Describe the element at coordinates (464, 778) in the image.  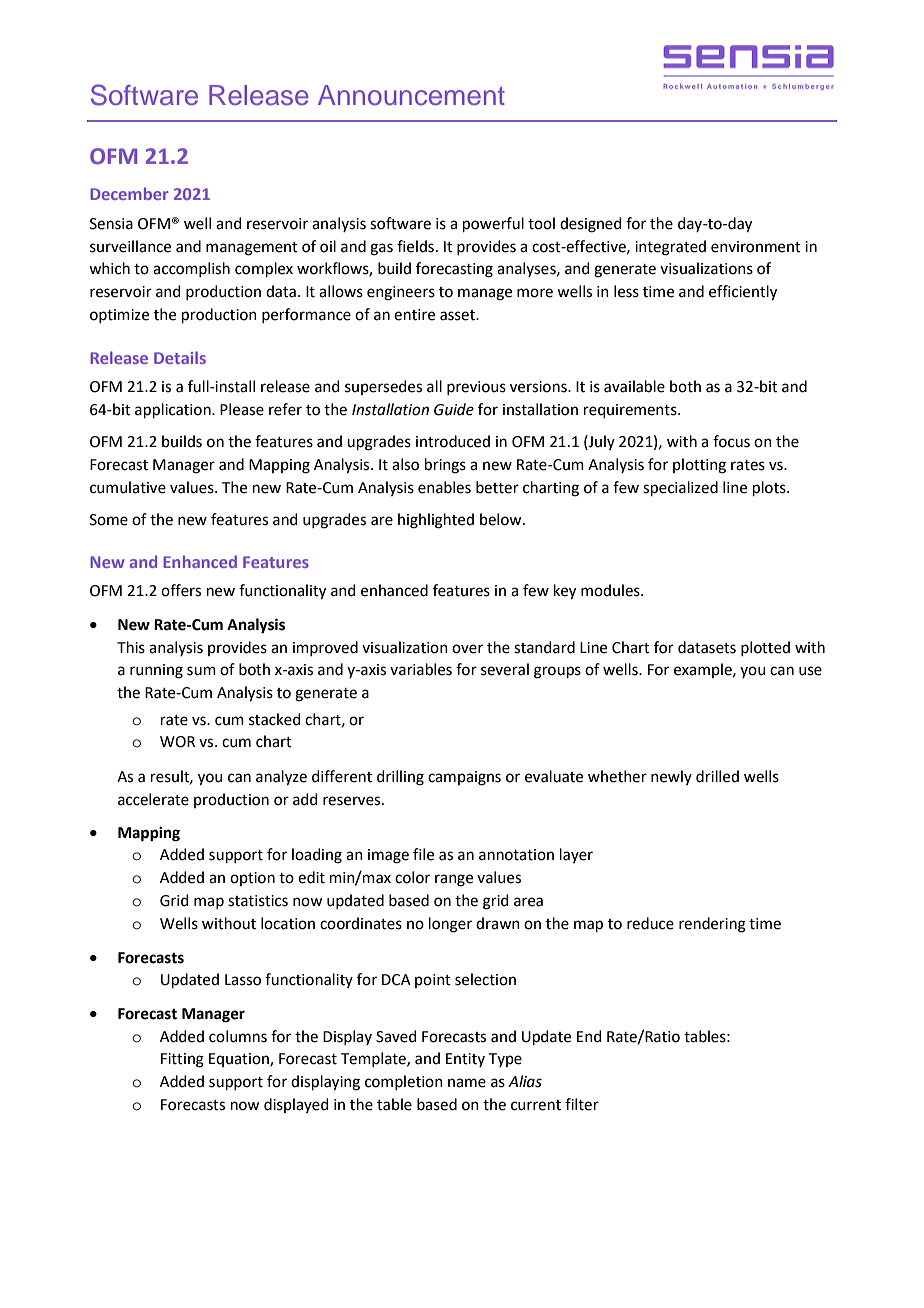
I see `campaigns` at that location.
